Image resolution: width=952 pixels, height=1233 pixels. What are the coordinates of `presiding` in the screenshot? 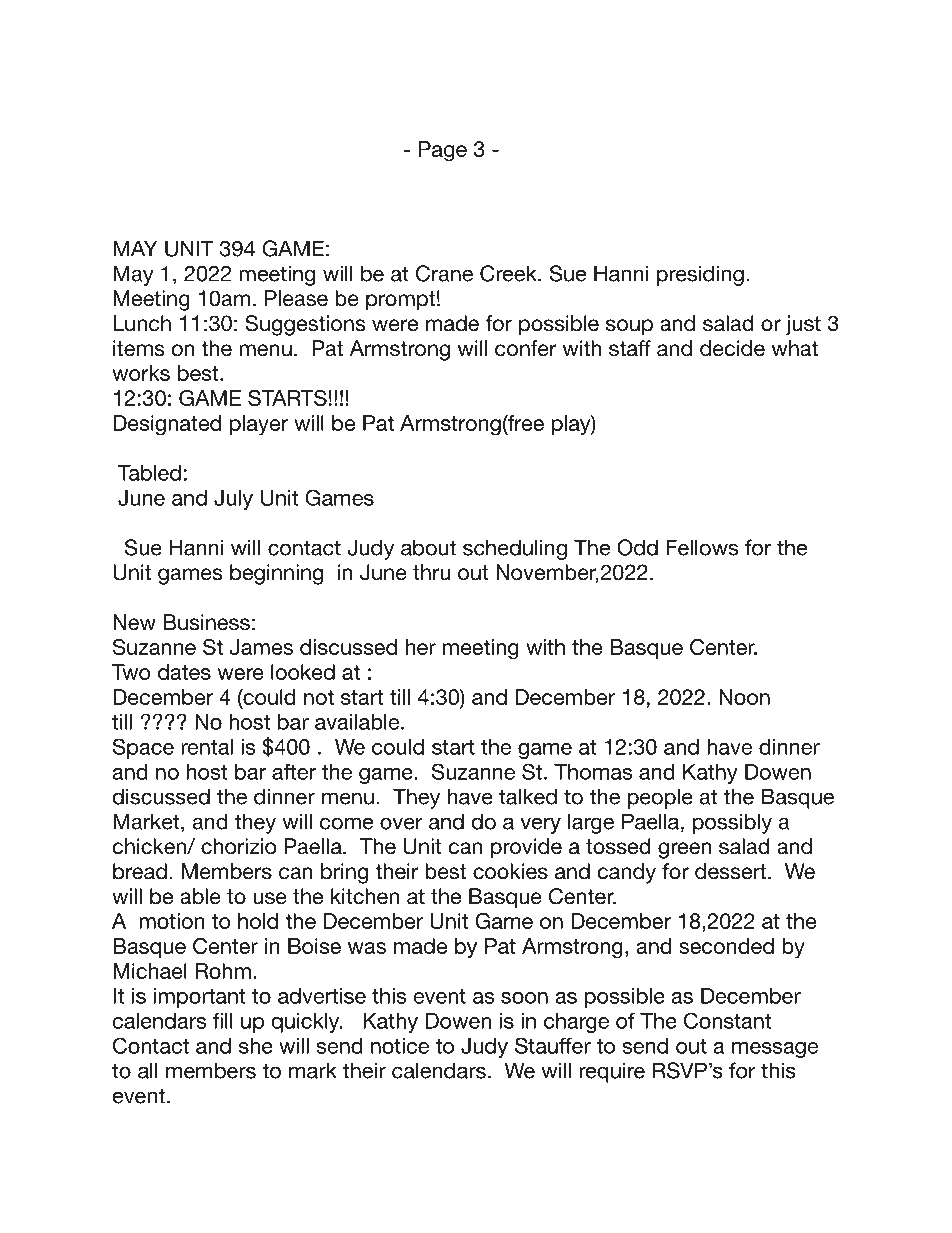 It's located at (700, 275).
